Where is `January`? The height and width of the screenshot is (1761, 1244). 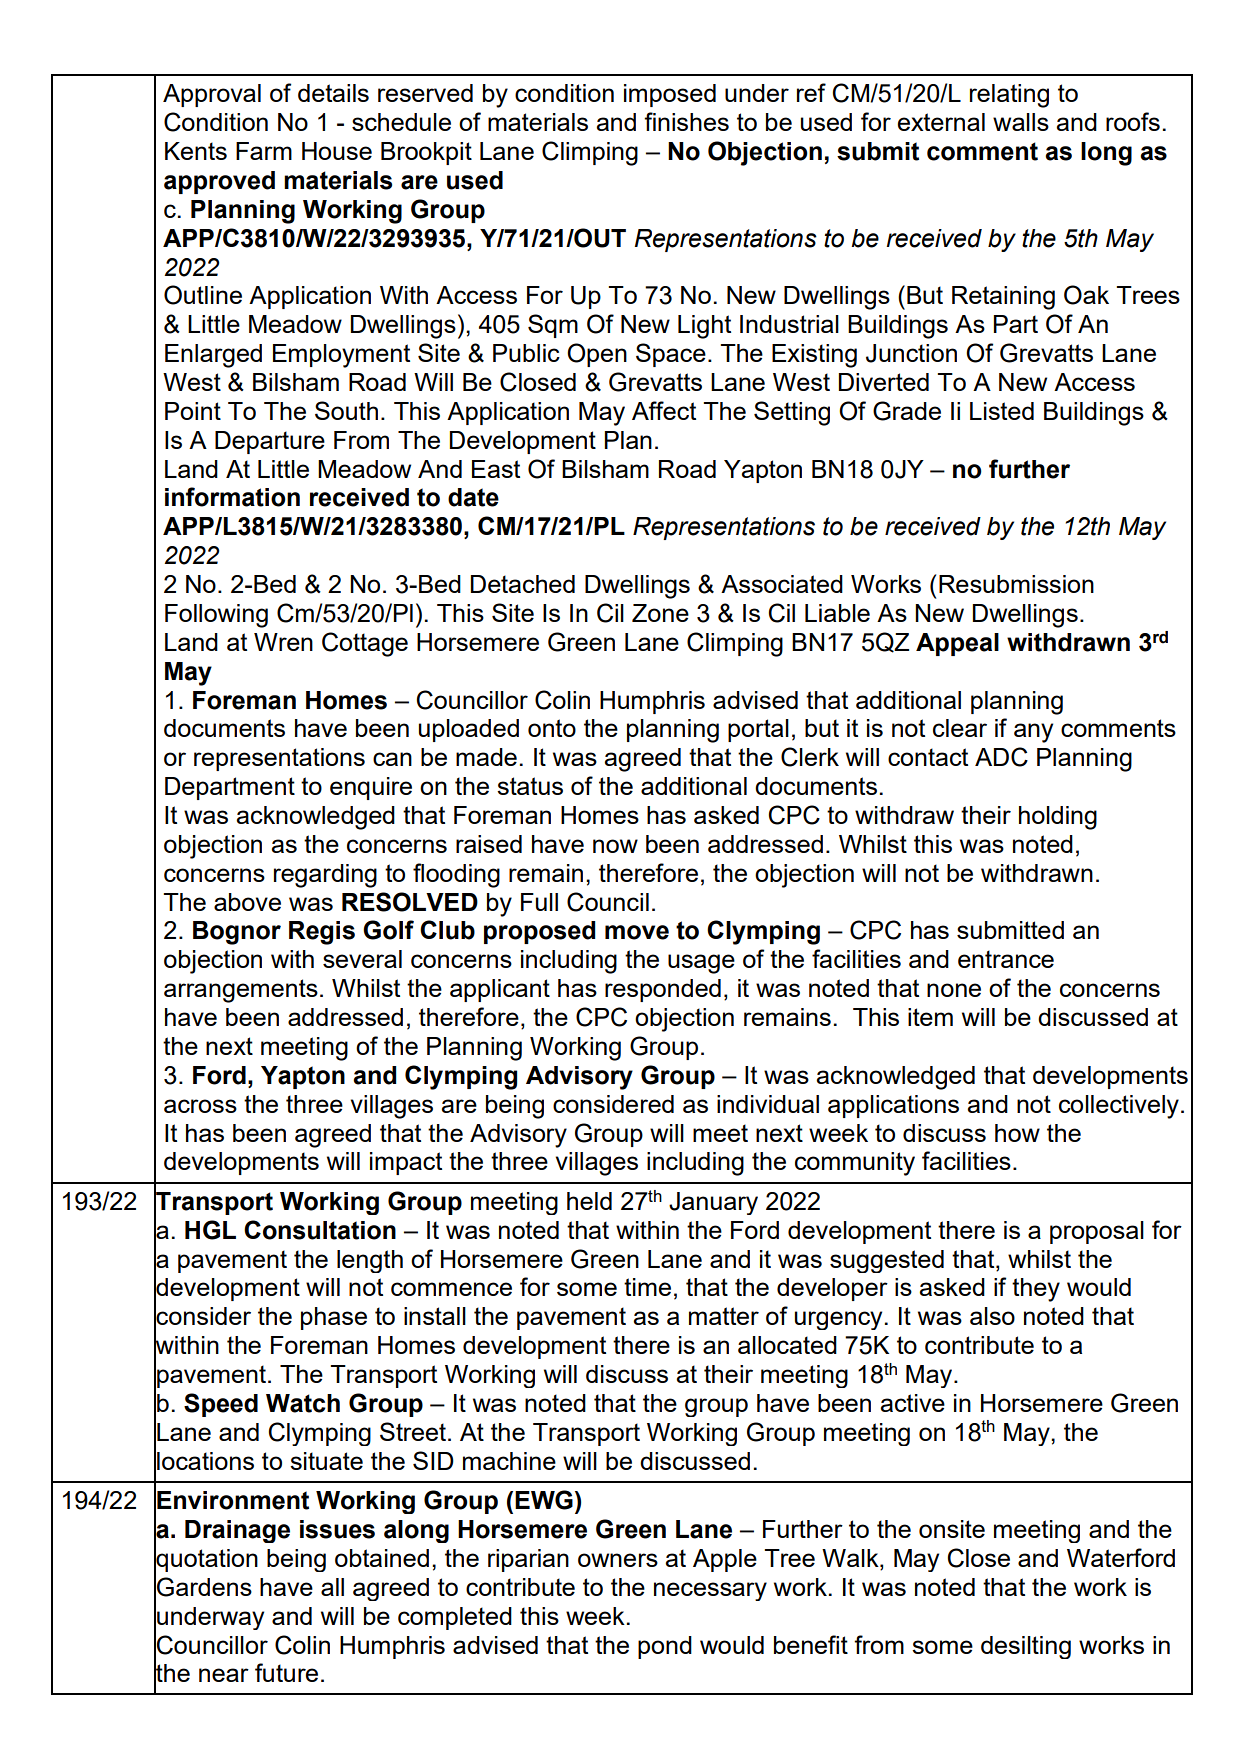
January is located at coordinates (713, 1203).
